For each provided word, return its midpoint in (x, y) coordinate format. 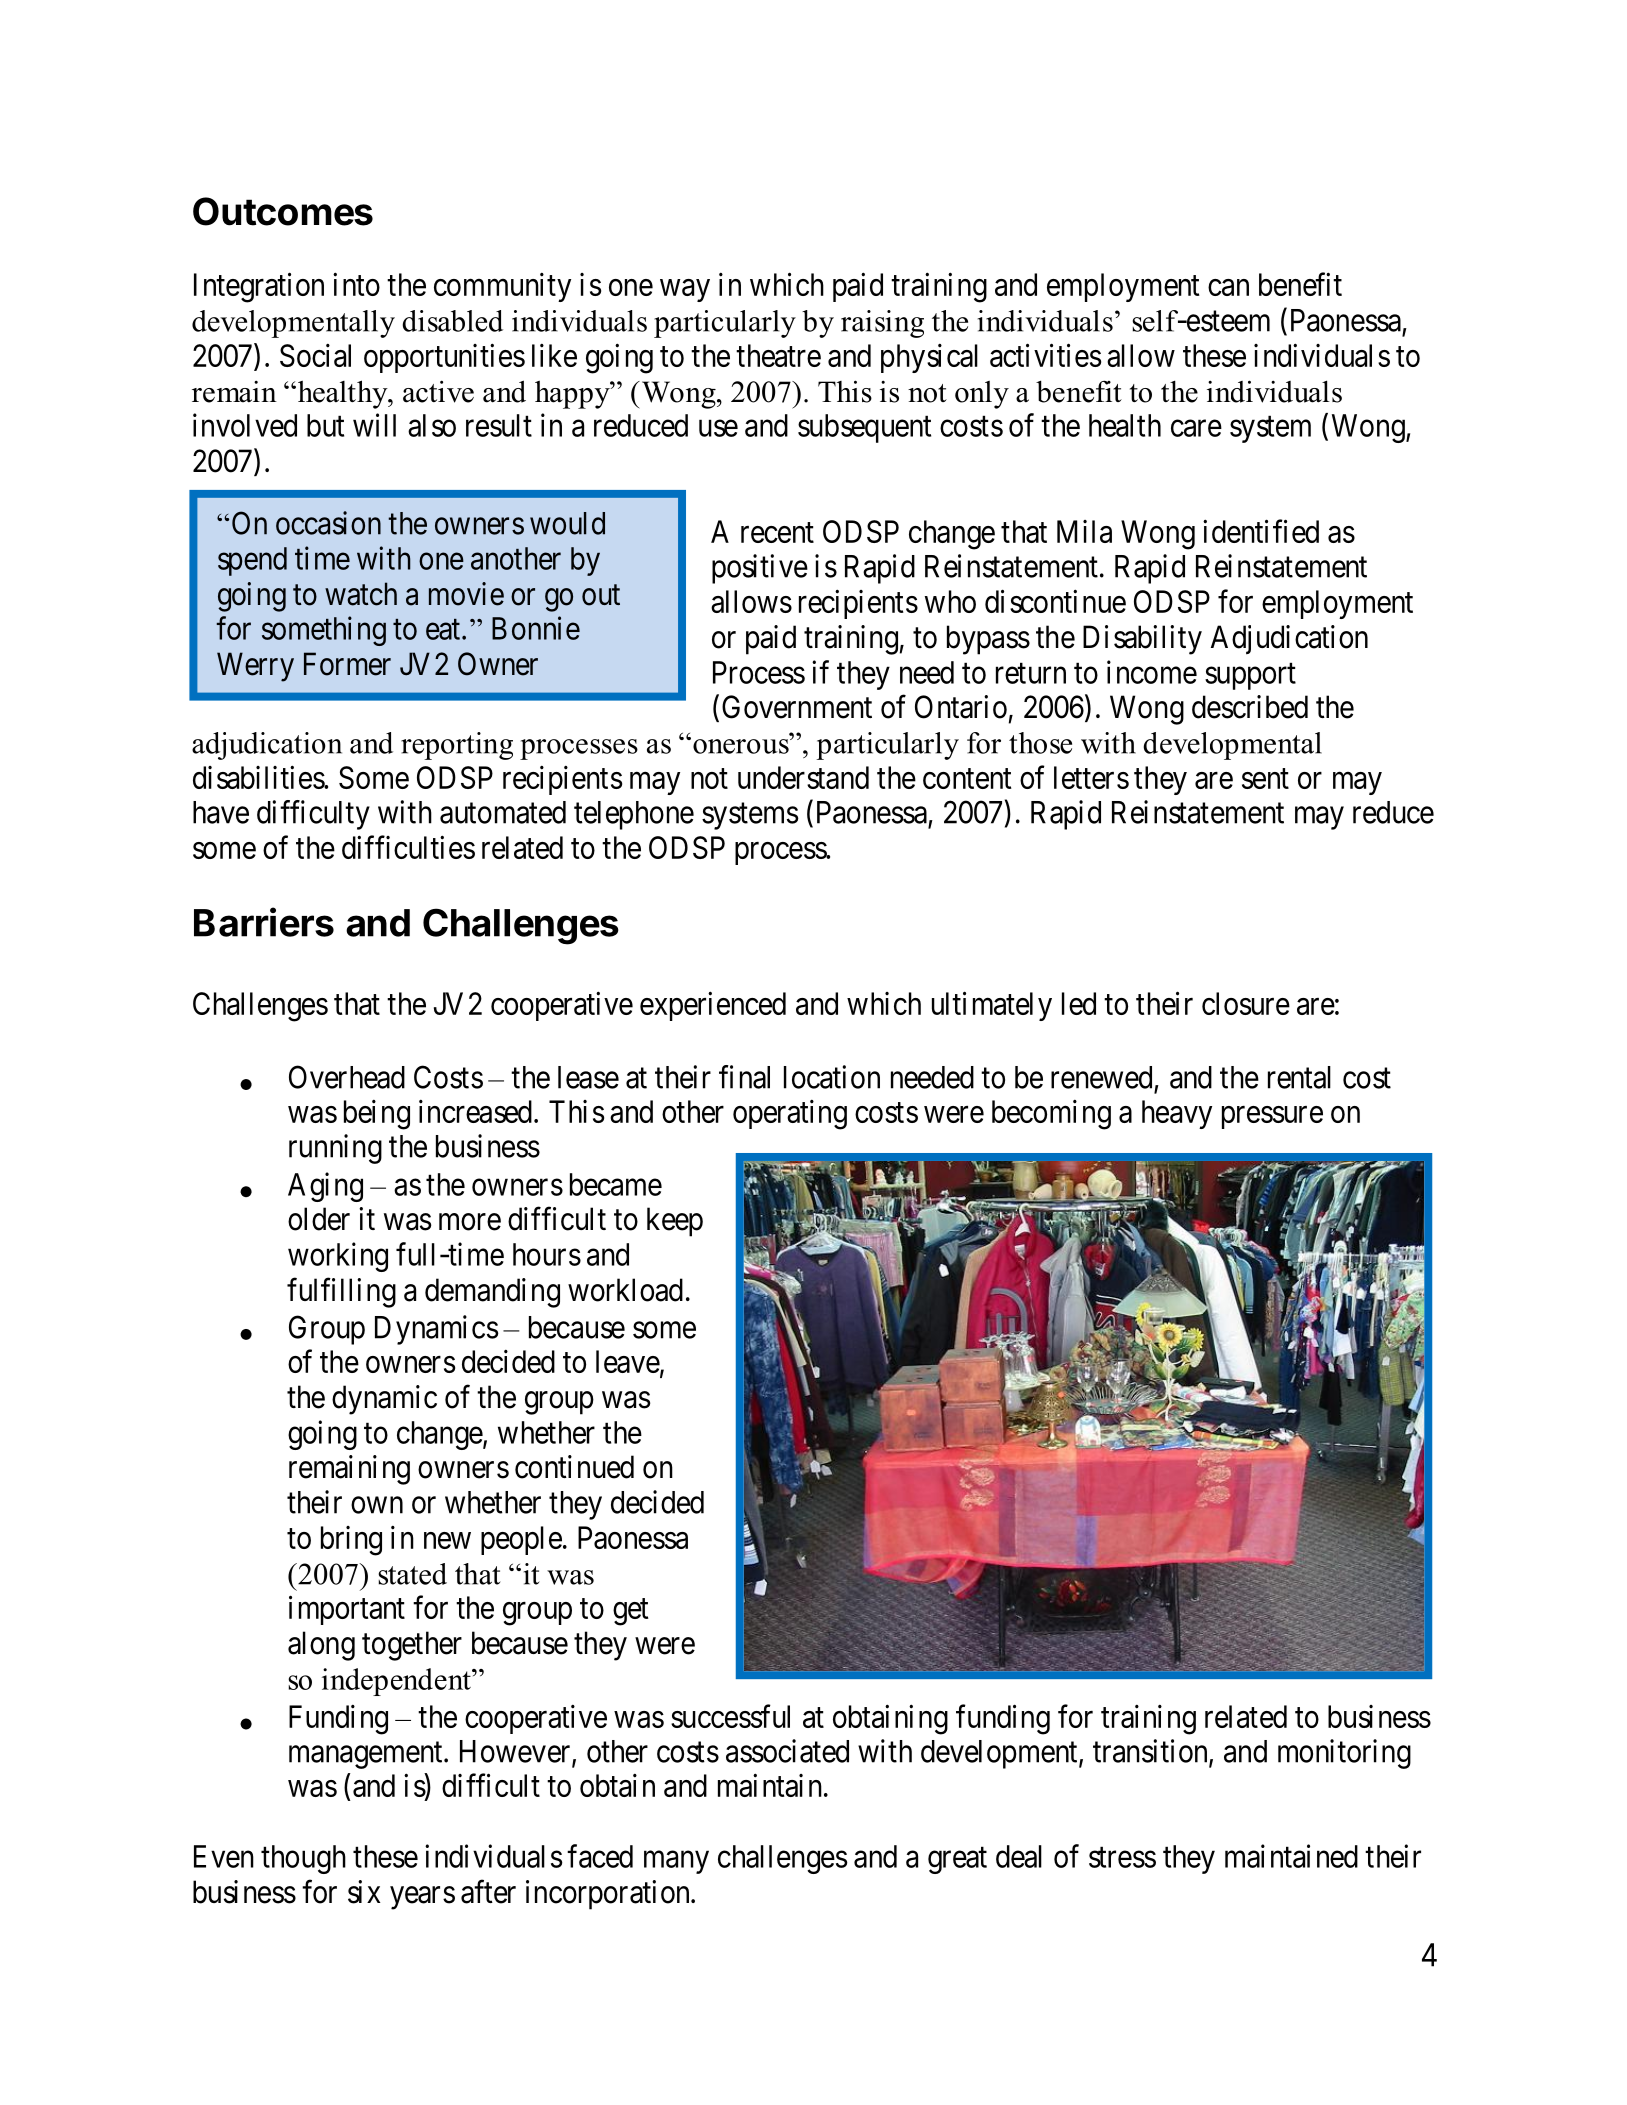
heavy (1177, 1114)
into (356, 284)
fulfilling (341, 1293)
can (1228, 287)
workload (625, 1290)
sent (1265, 779)
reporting (457, 746)
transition (1151, 1752)
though (303, 1859)
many (676, 1862)
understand (803, 777)
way (685, 290)
